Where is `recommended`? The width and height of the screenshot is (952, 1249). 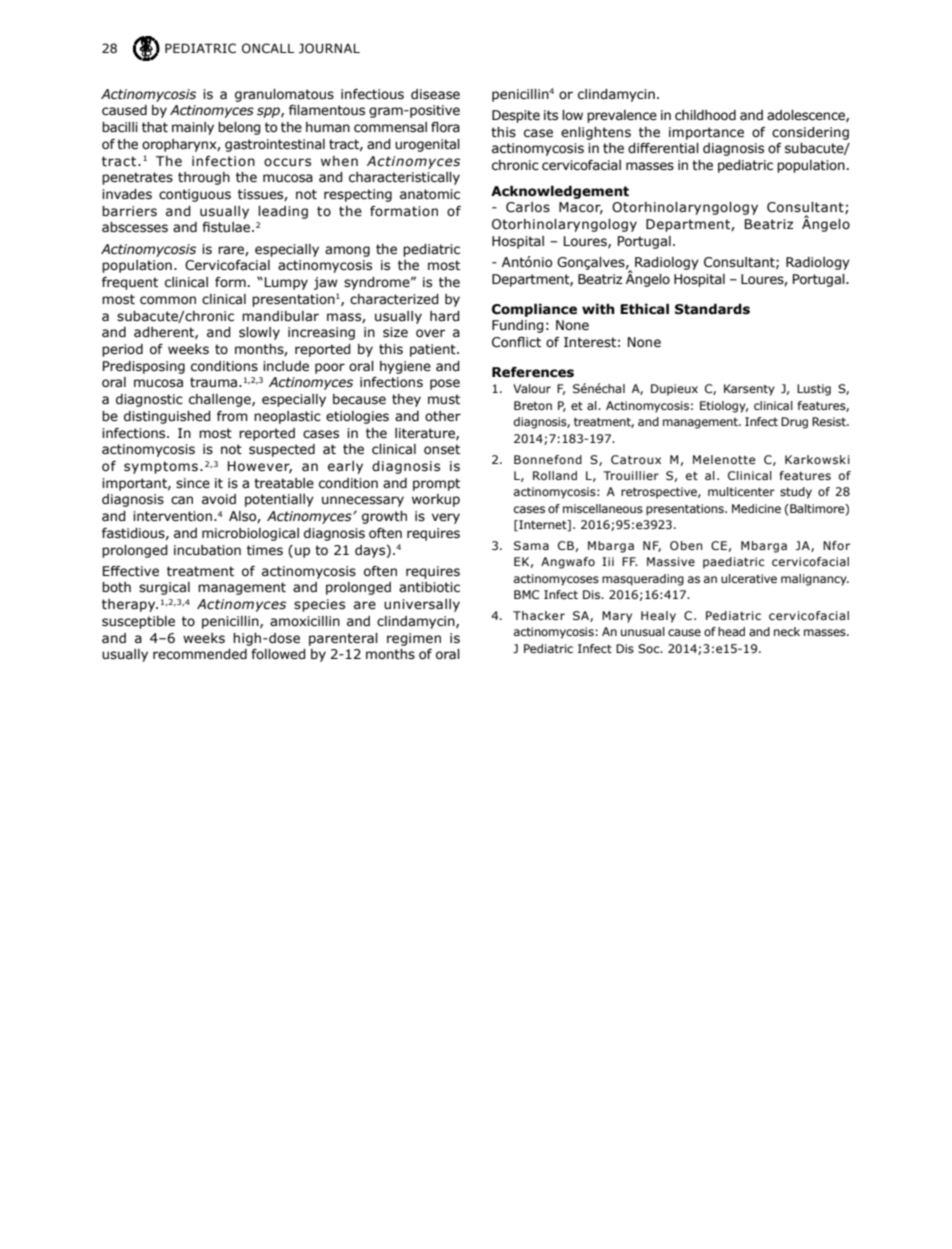
recommended is located at coordinates (200, 654).
